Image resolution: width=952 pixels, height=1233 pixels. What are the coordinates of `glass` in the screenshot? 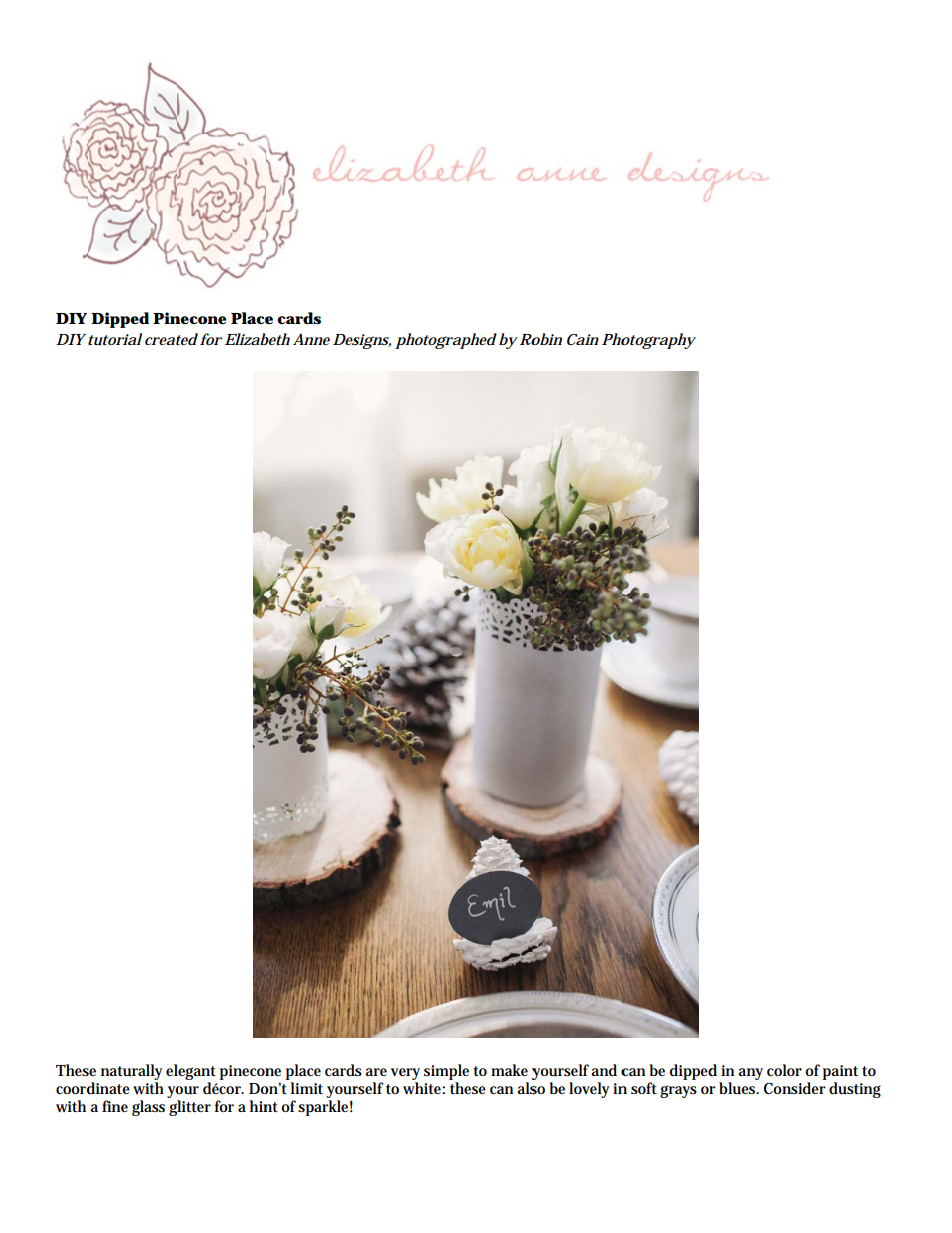 It's located at (148, 1108).
